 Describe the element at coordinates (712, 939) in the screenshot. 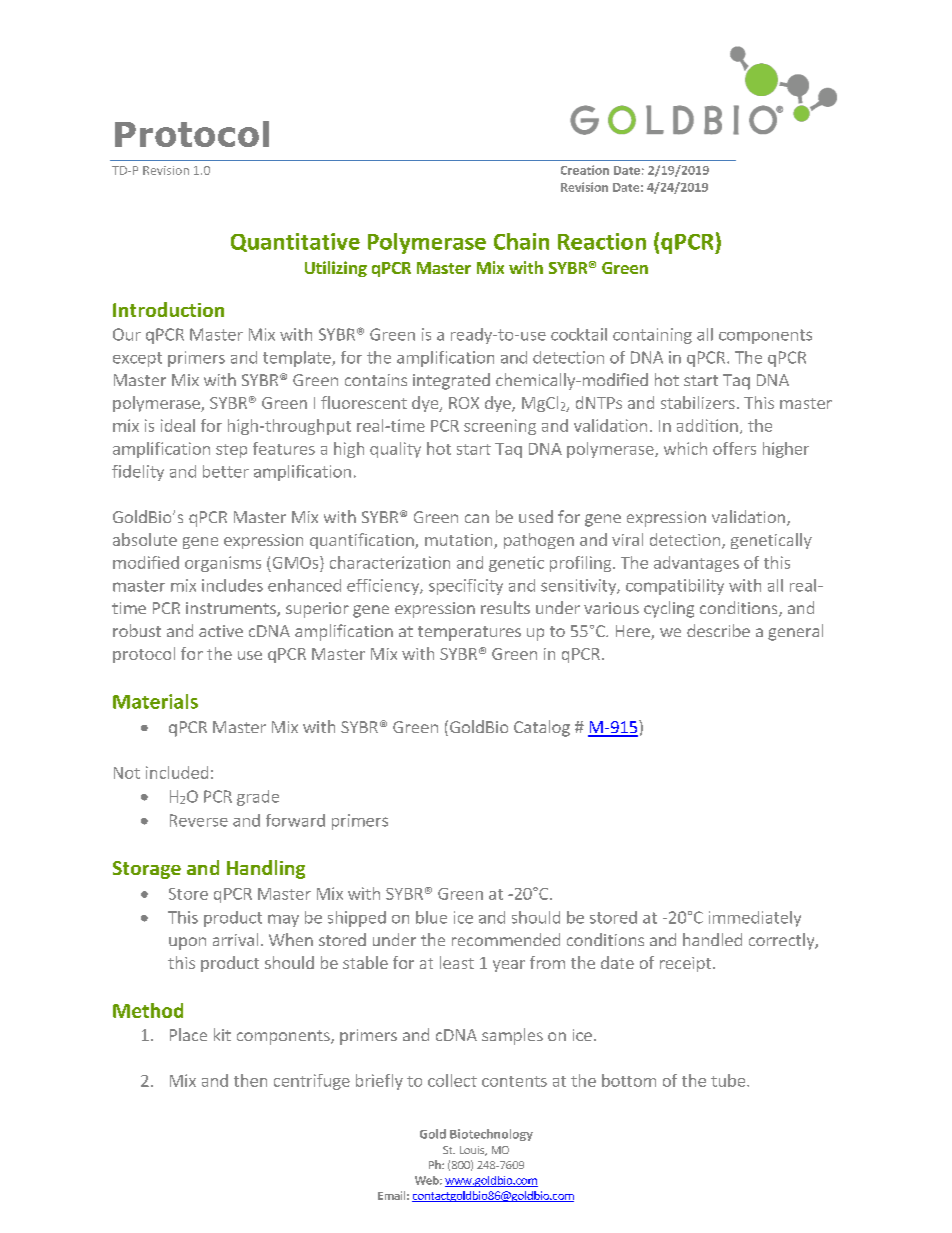

I see `handled` at that location.
